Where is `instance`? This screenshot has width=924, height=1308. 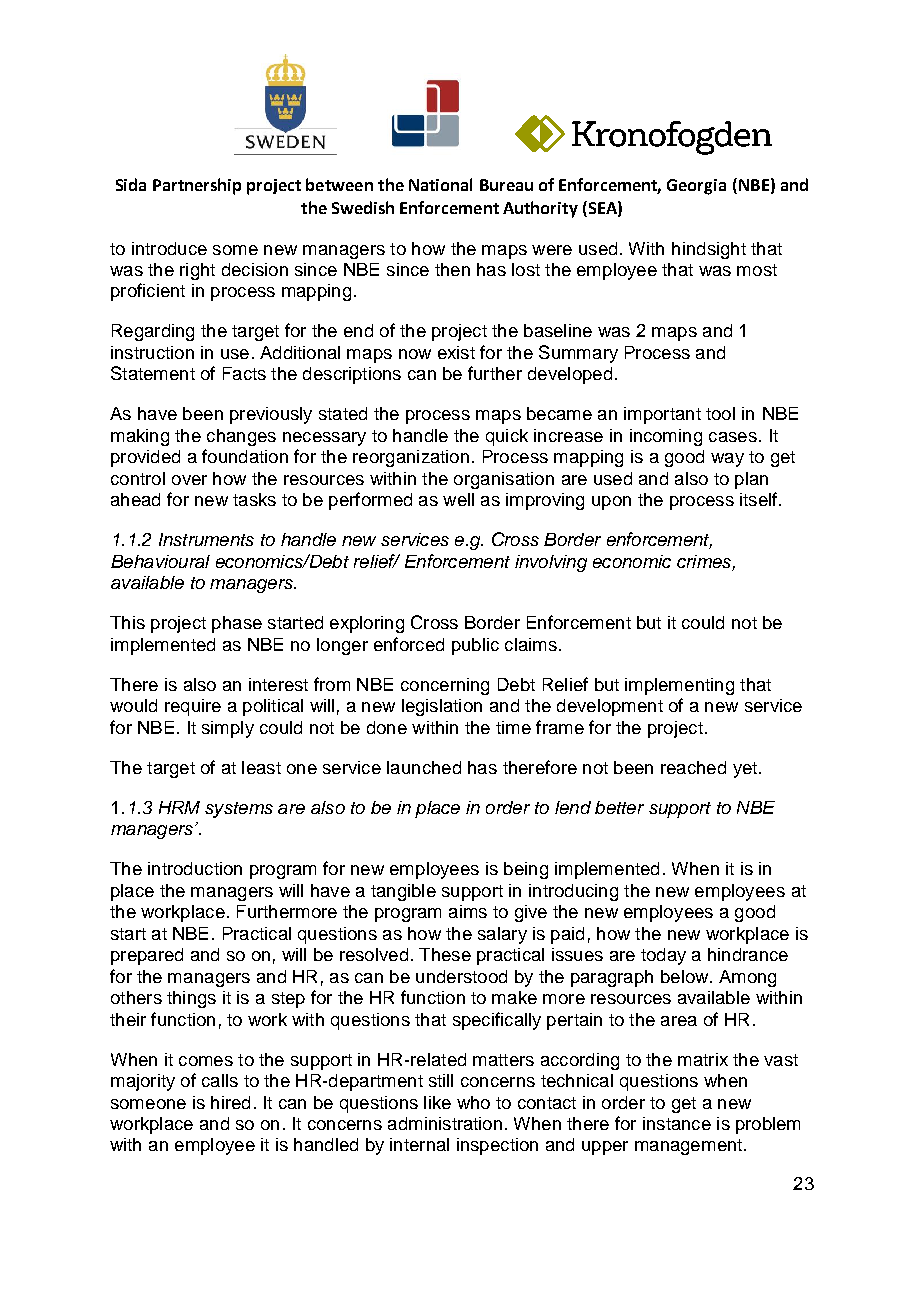
instance is located at coordinates (677, 1123).
